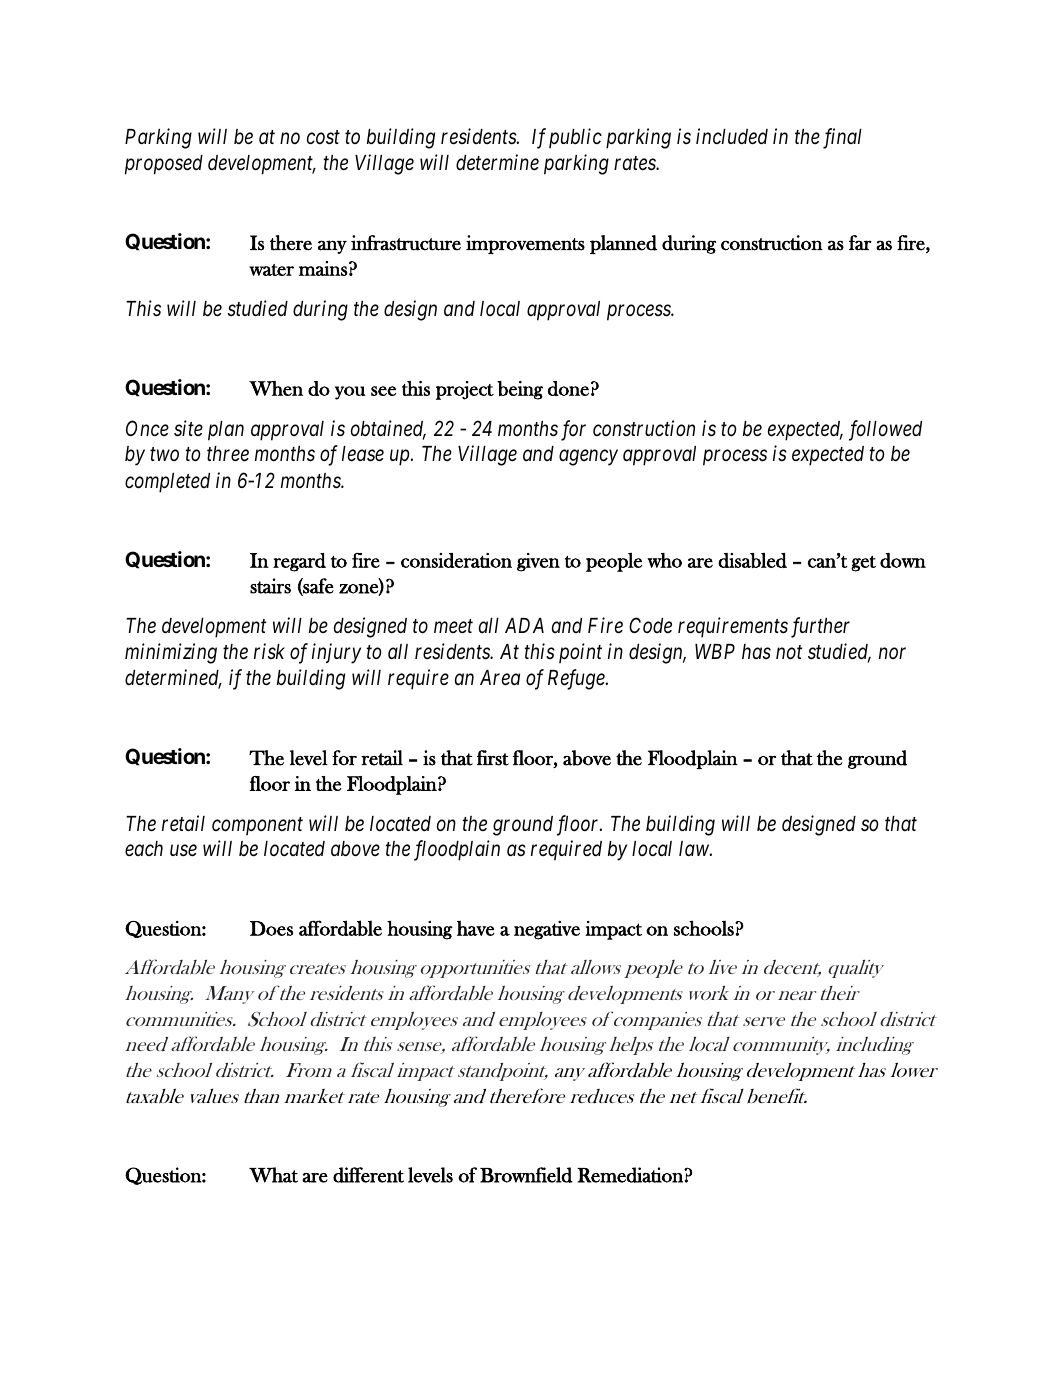 This page has width=1062, height=1375. Describe the element at coordinates (164, 165) in the page. I see `proposed` at that location.
